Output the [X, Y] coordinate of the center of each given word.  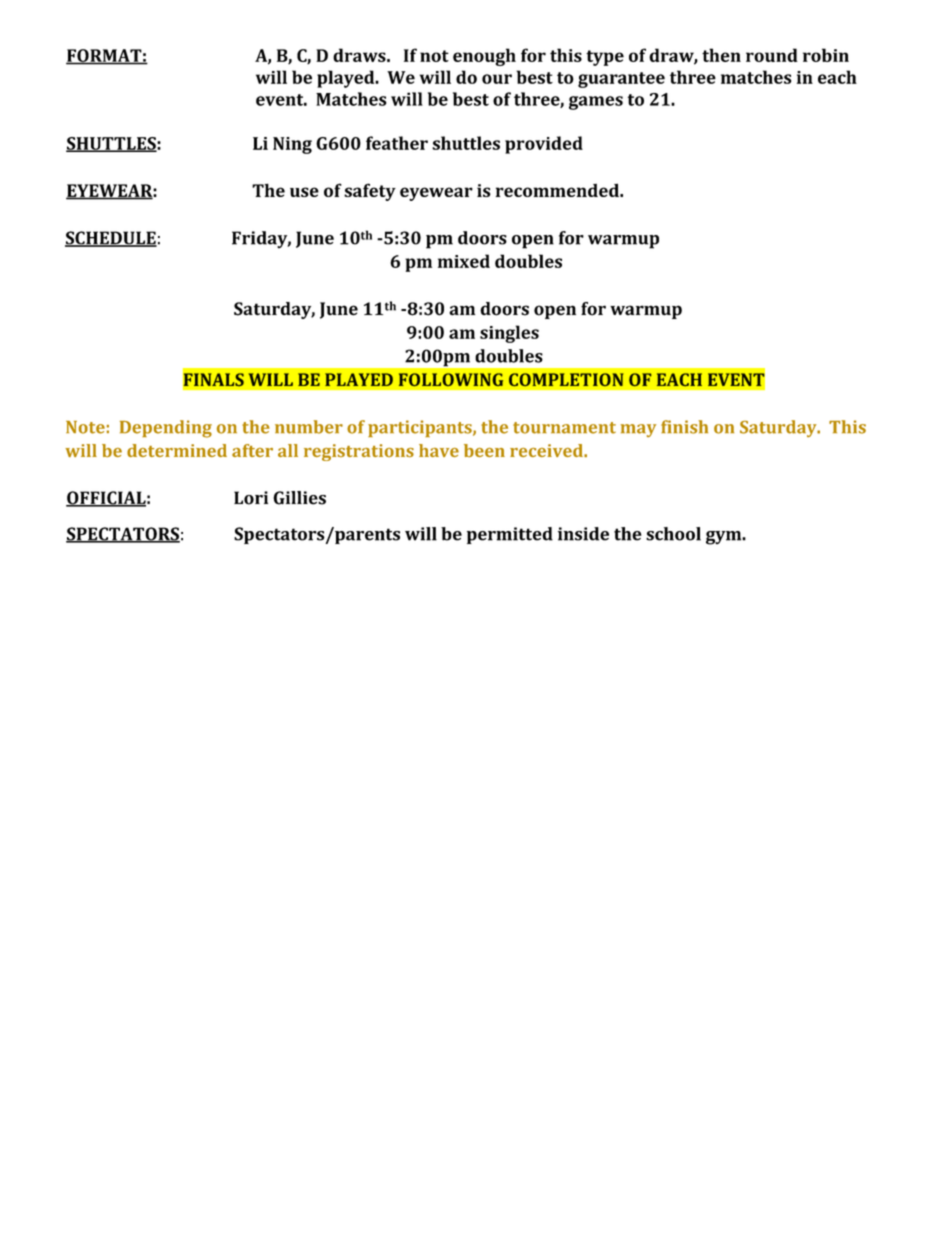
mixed [464, 261]
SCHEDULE [111, 239]
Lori [251, 498]
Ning [292, 145]
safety [370, 192]
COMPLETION [566, 379]
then [721, 55]
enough [484, 57]
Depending [166, 429]
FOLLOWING [451, 379]
